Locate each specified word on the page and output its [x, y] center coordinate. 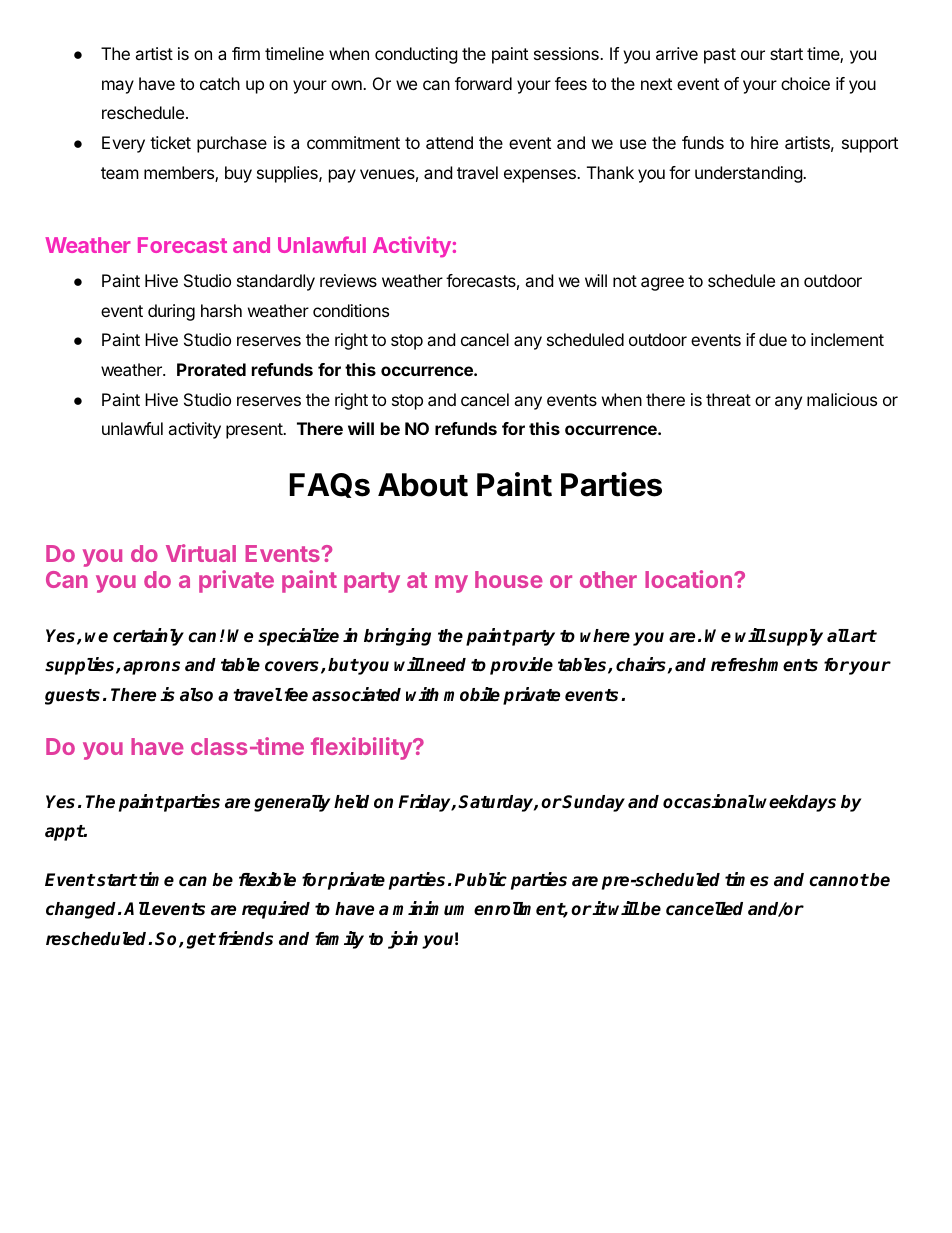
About [423, 485]
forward [483, 83]
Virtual [201, 553]
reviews [348, 280]
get [201, 941]
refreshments [764, 665]
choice [805, 83]
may [118, 87]
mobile [472, 694]
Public [481, 879]
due [773, 339]
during [171, 312]
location [688, 579]
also [196, 695]
